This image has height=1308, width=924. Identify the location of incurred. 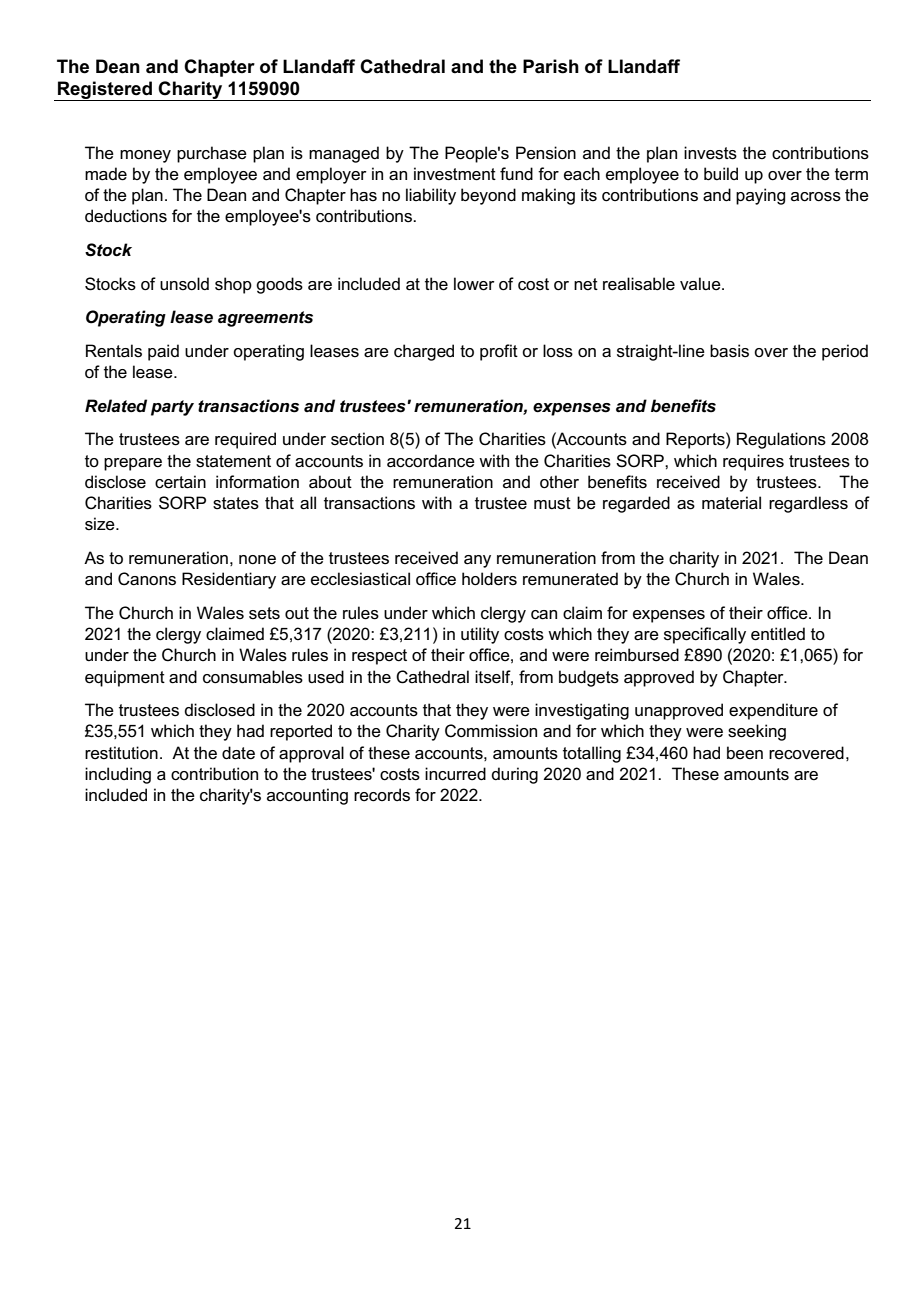
(455, 774).
